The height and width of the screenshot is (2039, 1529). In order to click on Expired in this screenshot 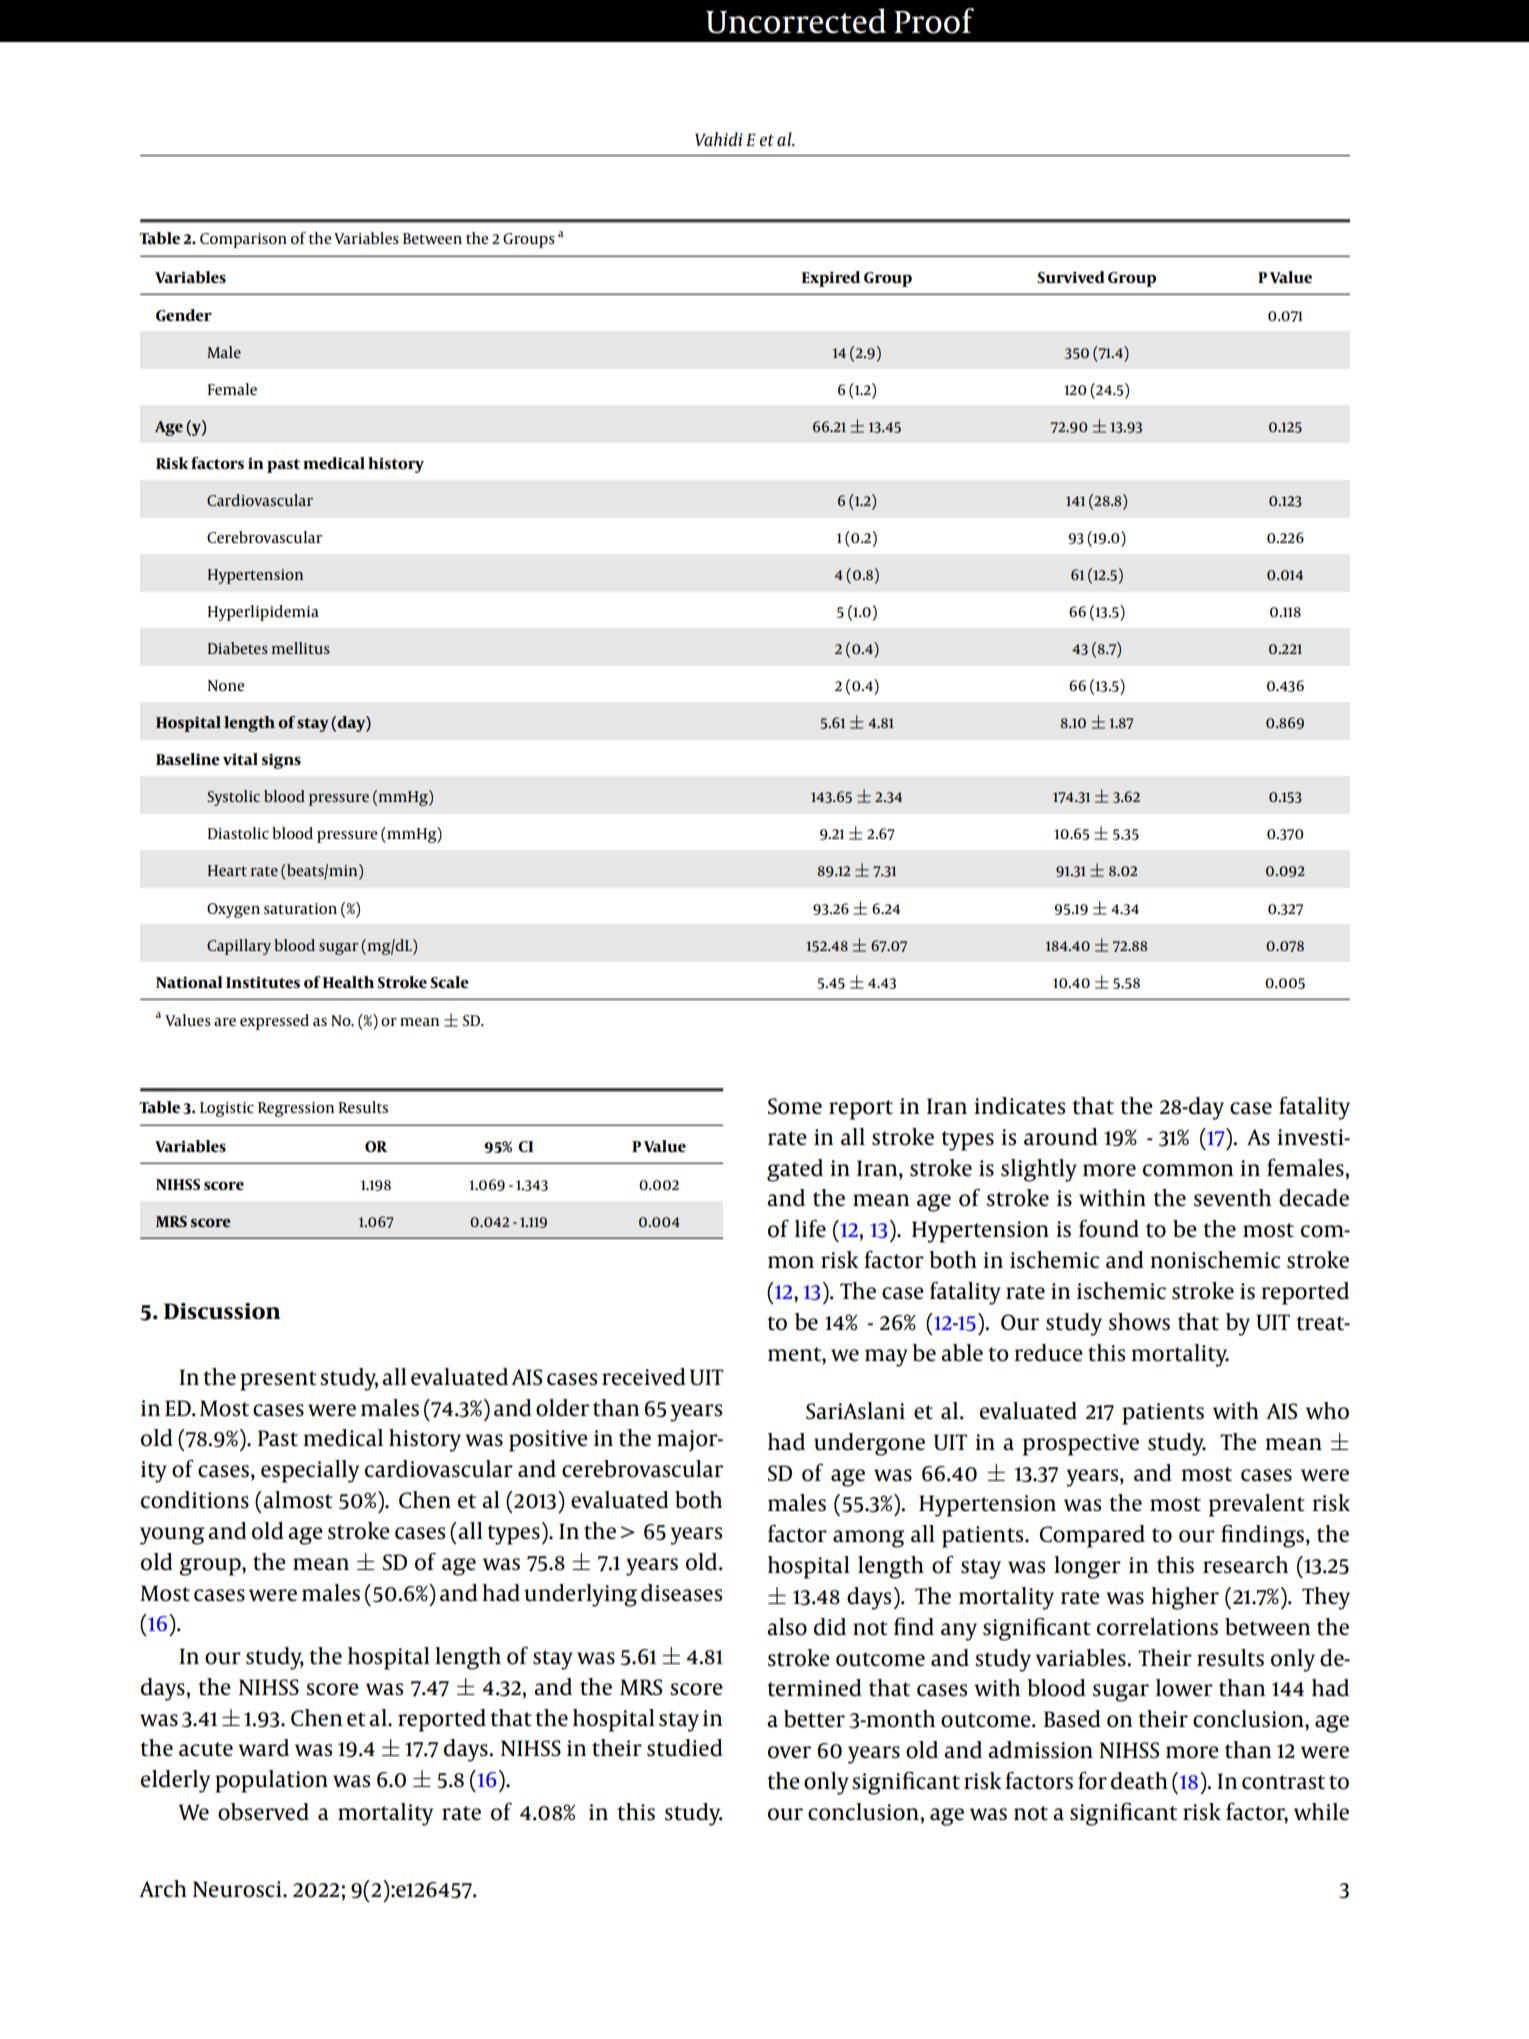, I will do `click(831, 279)`.
